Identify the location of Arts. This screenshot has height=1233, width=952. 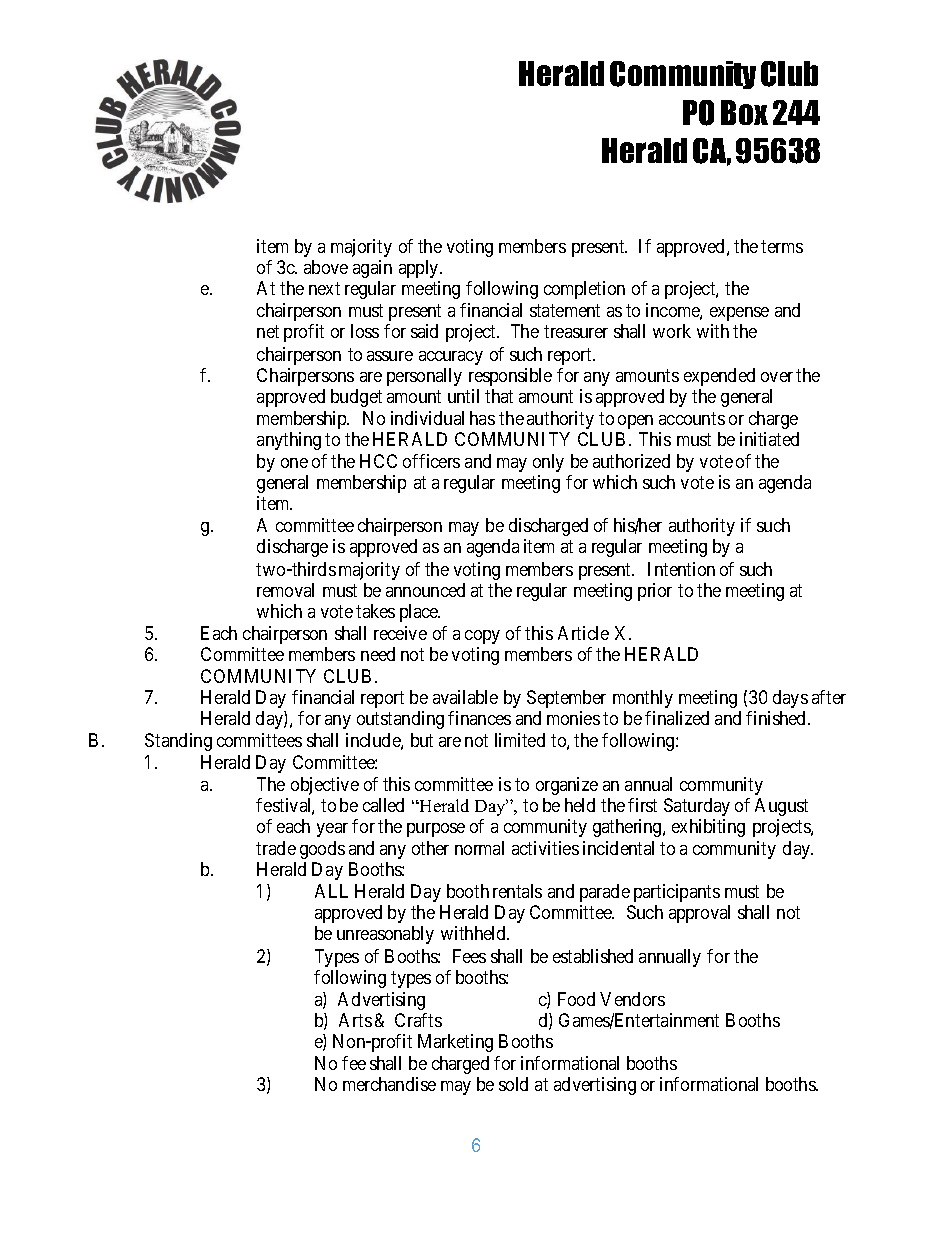
(355, 1020).
